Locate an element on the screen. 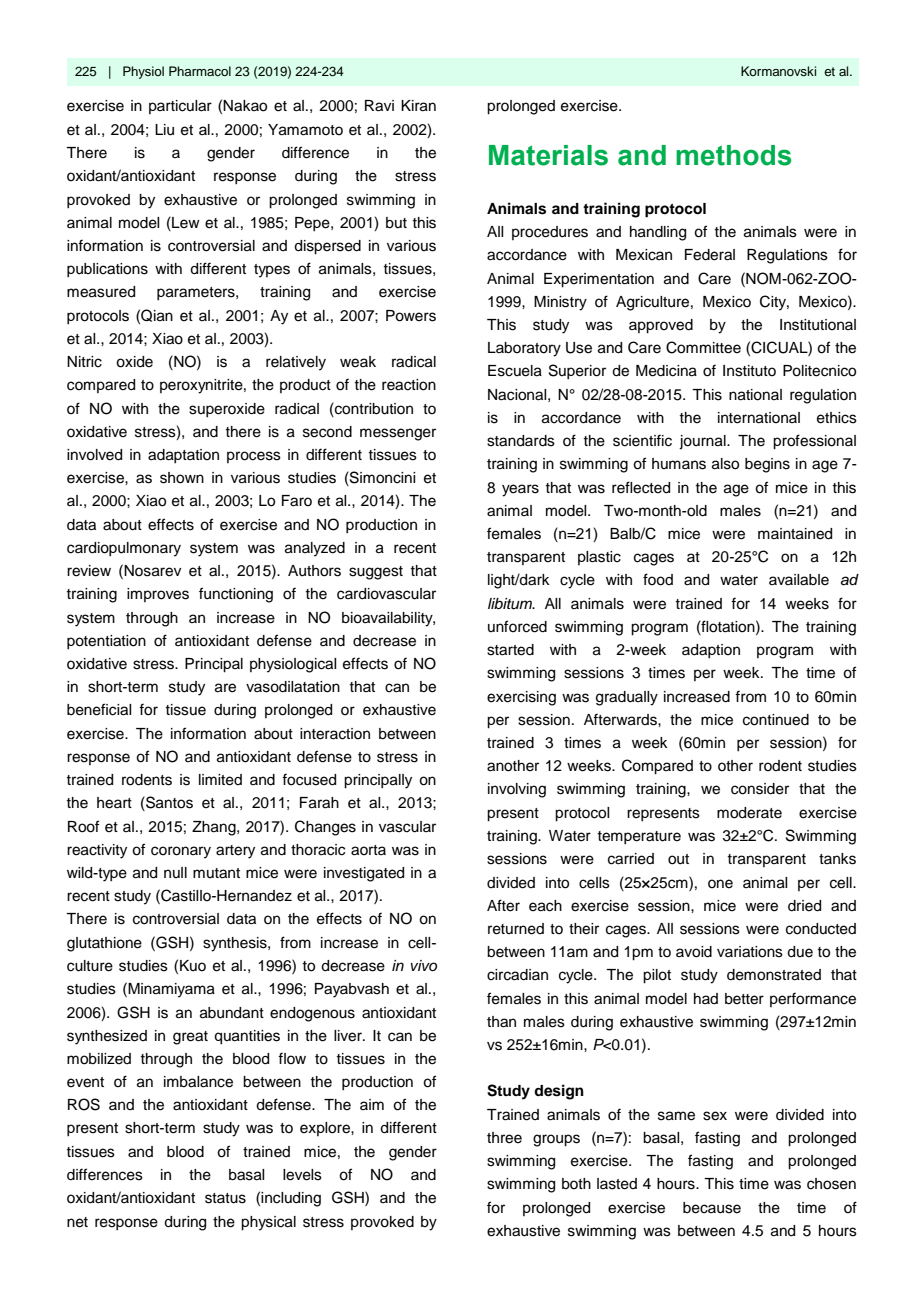 This screenshot has width=924, height=1308. status is located at coordinates (225, 1198).
